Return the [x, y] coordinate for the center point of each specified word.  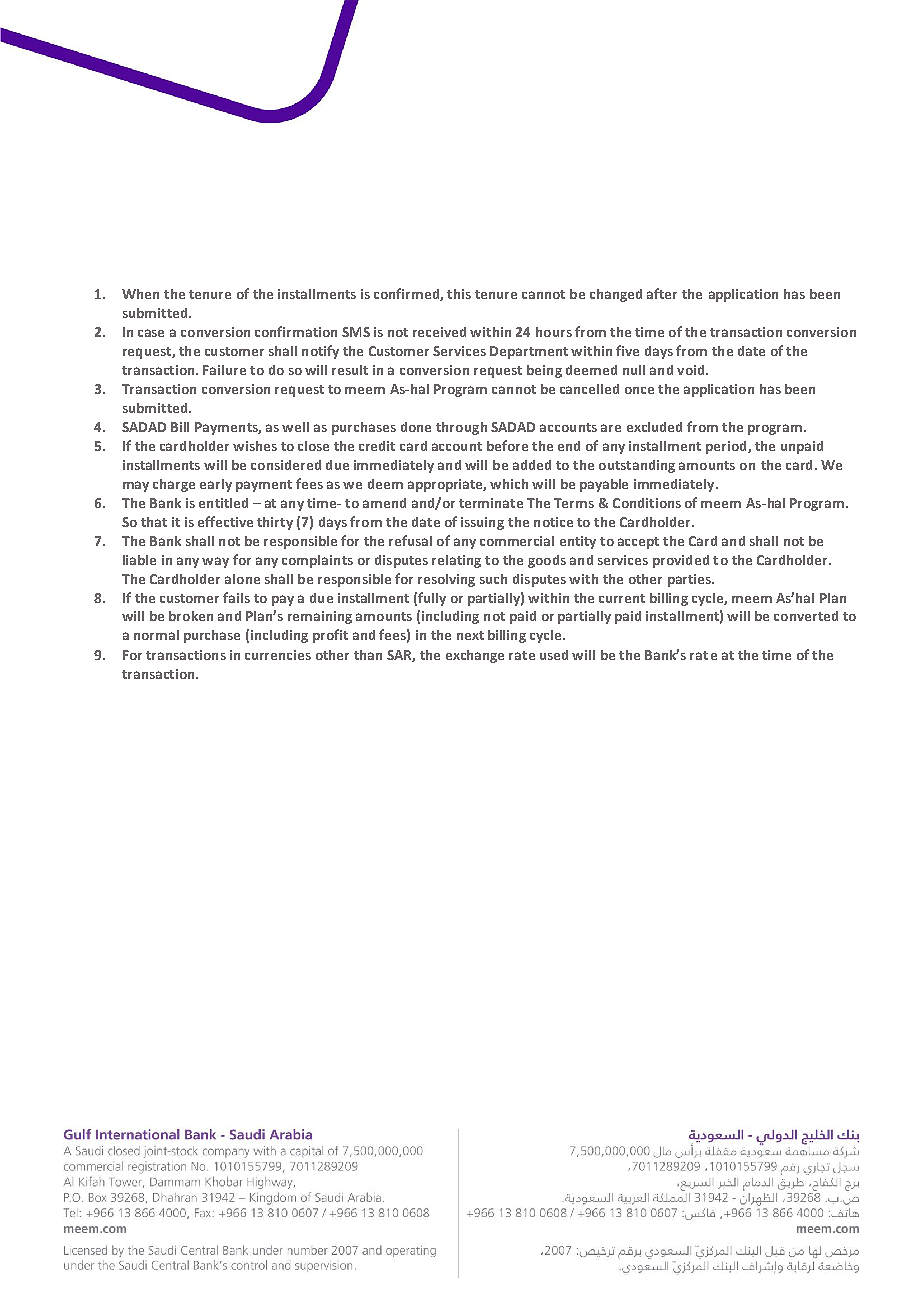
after [662, 293]
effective [225, 521]
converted [806, 616]
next [470, 635]
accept [638, 543]
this [459, 294]
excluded [654, 427]
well [295, 427]
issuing [482, 523]
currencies [278, 655]
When [140, 294]
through [461, 428]
